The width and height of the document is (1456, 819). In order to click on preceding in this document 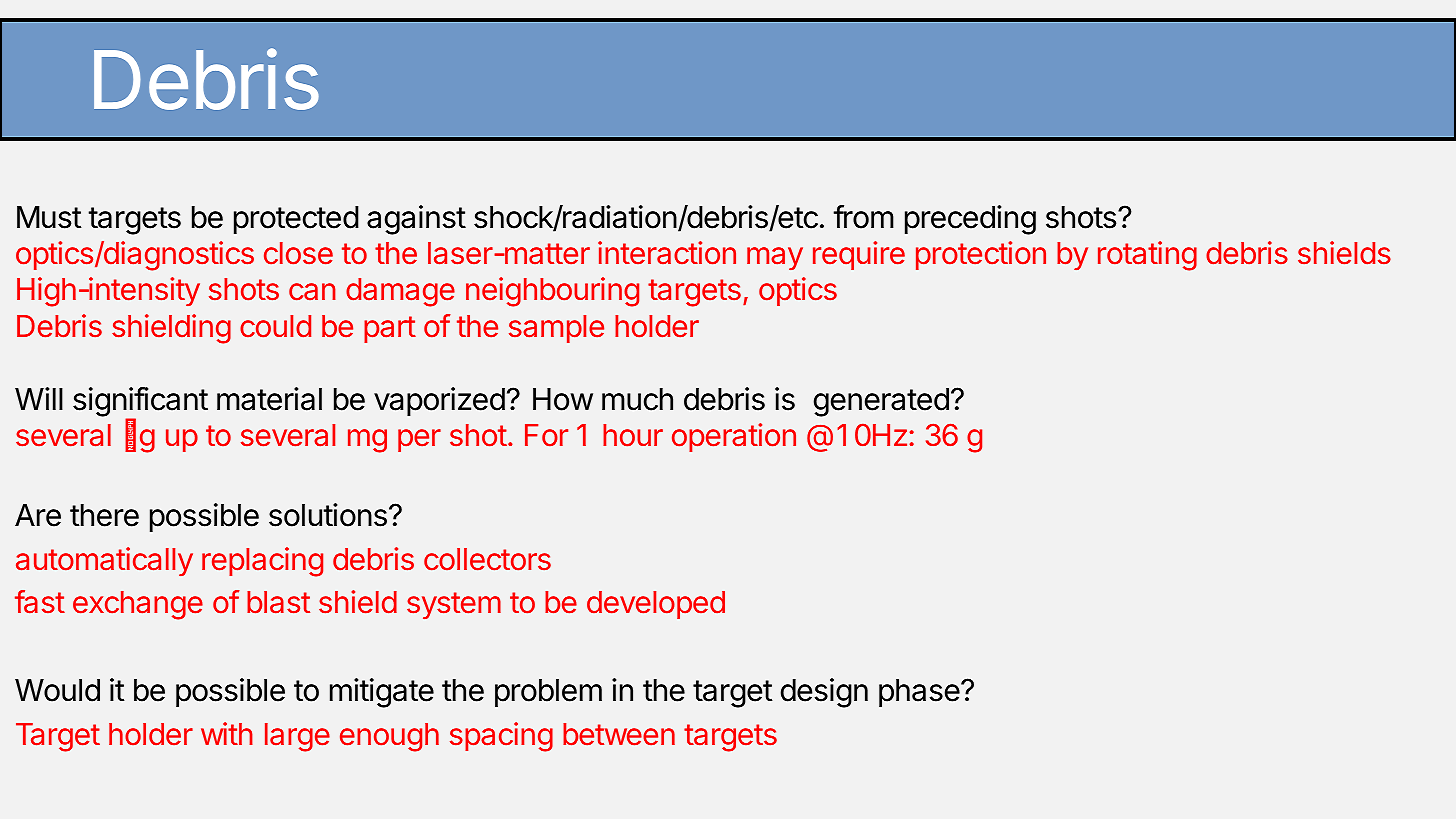, I will do `click(970, 220)`.
